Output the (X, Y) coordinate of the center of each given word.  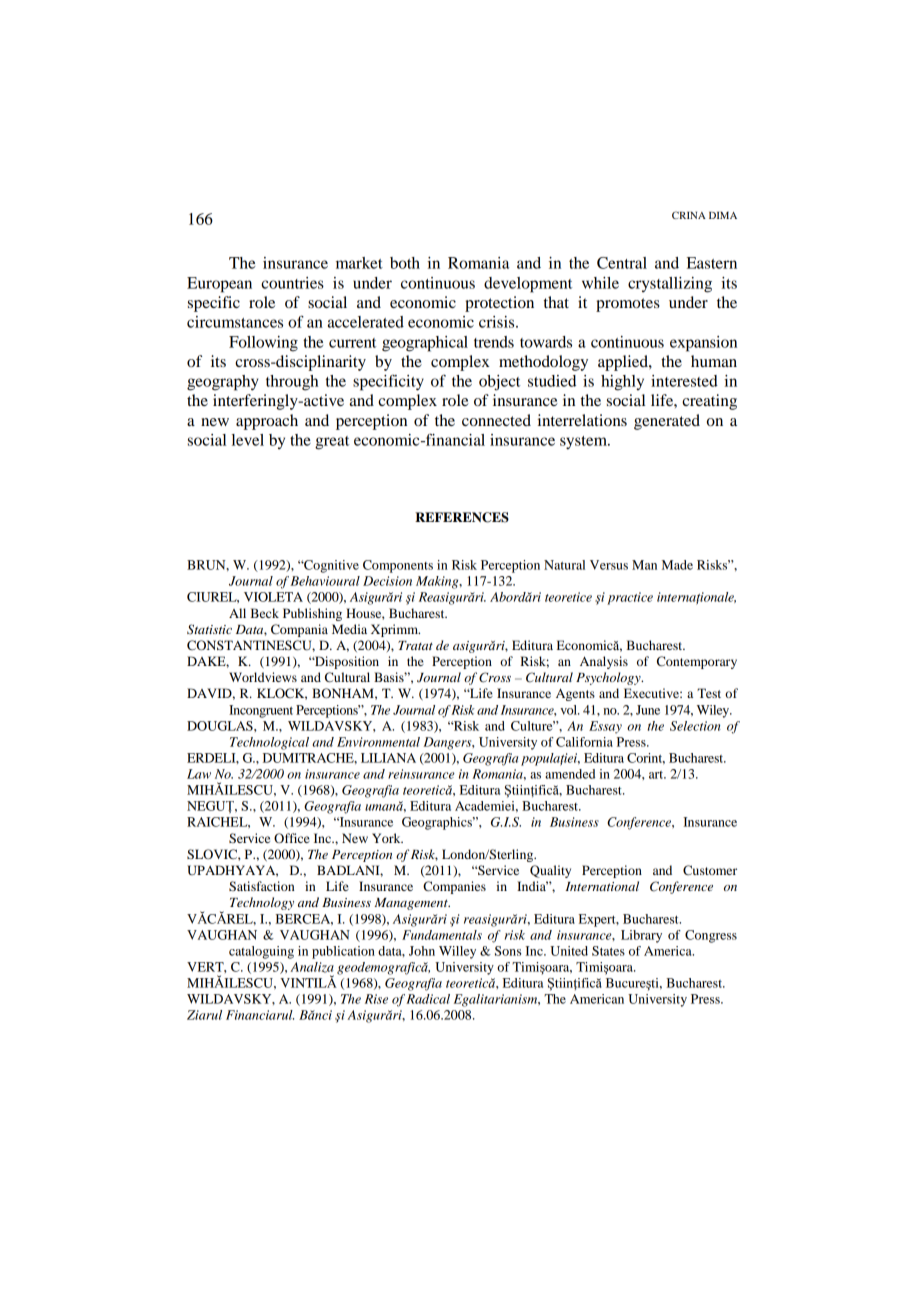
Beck (265, 613)
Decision (387, 581)
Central (622, 263)
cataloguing (261, 952)
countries (292, 283)
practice (630, 598)
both (405, 263)
